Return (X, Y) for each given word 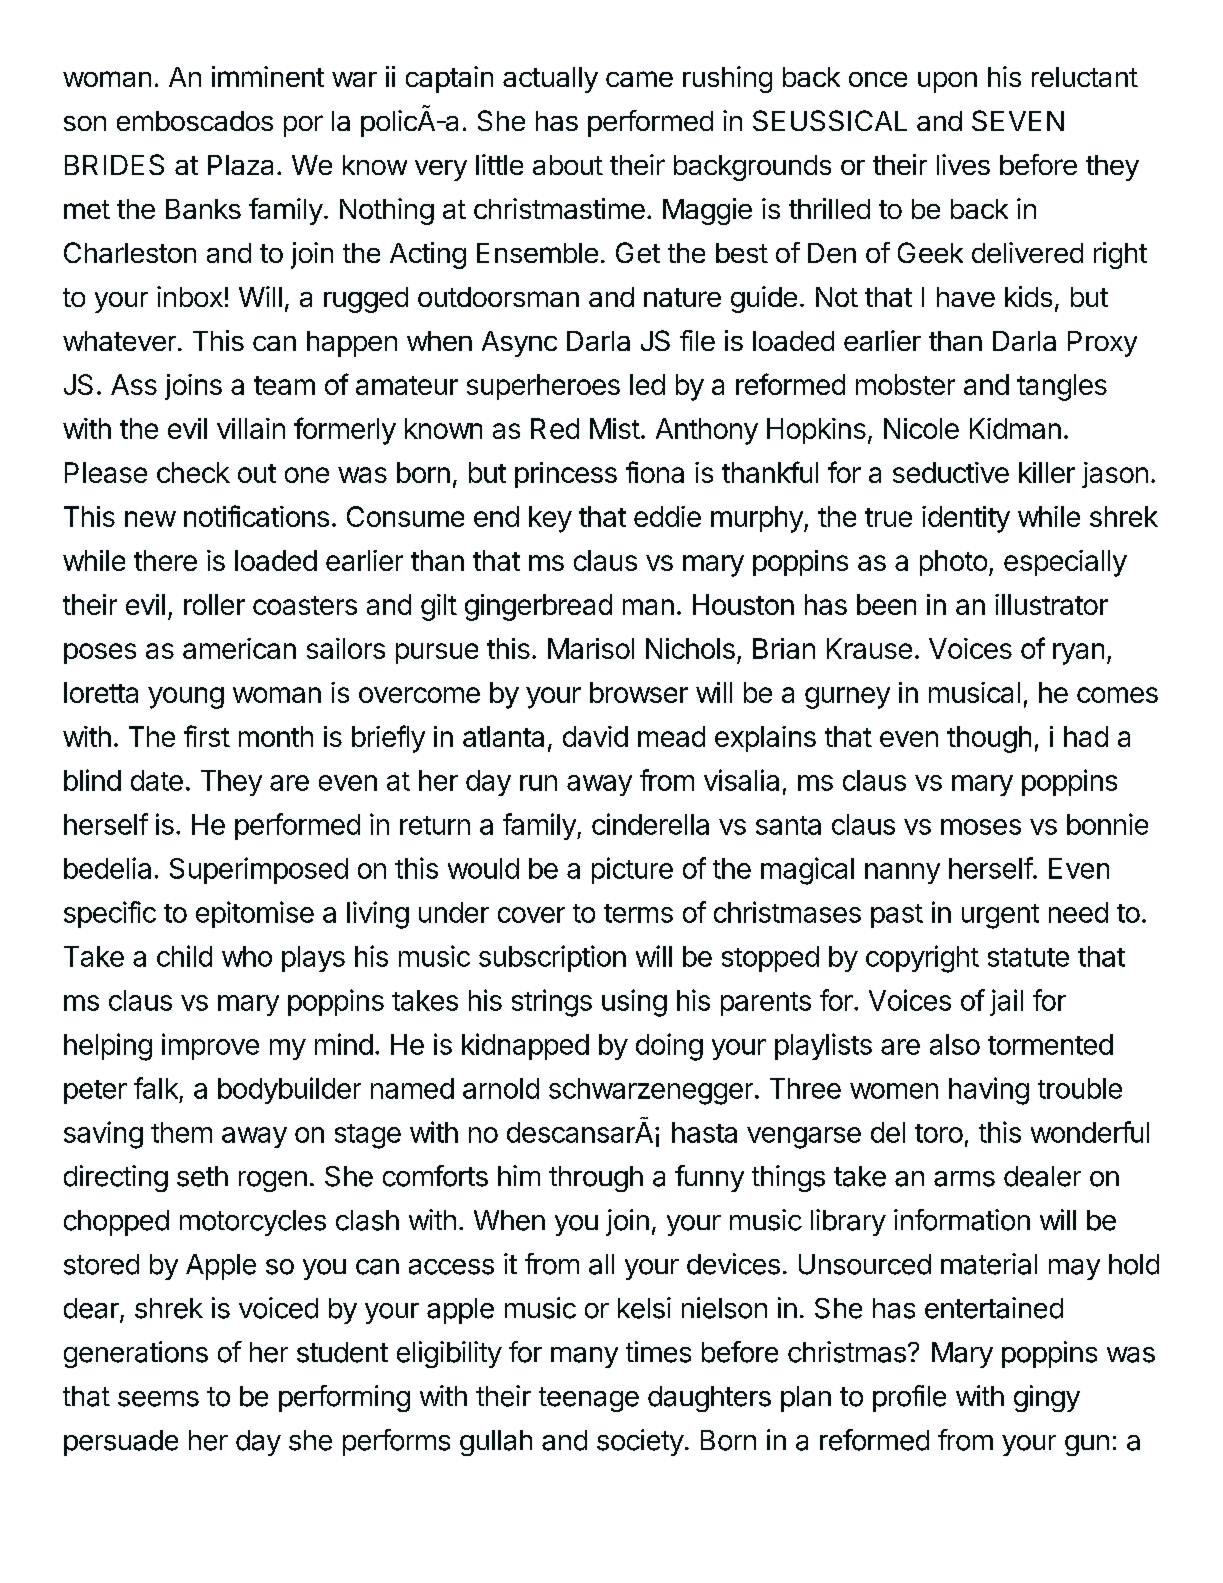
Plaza (240, 165)
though (989, 739)
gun (1087, 1445)
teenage (589, 1399)
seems (158, 1399)
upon (947, 82)
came (639, 79)
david (595, 736)
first (207, 736)
